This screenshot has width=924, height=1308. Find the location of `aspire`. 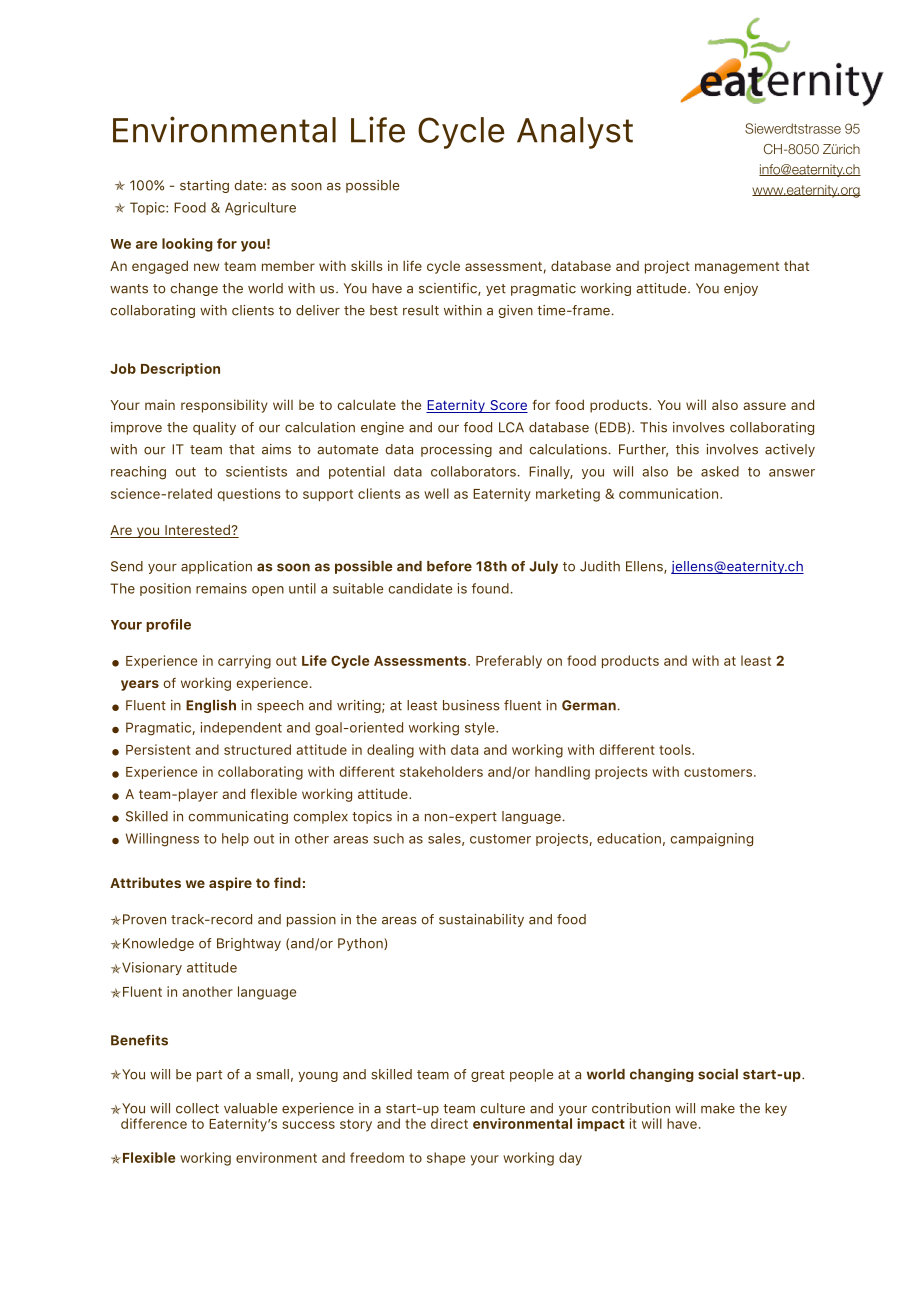

aspire is located at coordinates (230, 884).
